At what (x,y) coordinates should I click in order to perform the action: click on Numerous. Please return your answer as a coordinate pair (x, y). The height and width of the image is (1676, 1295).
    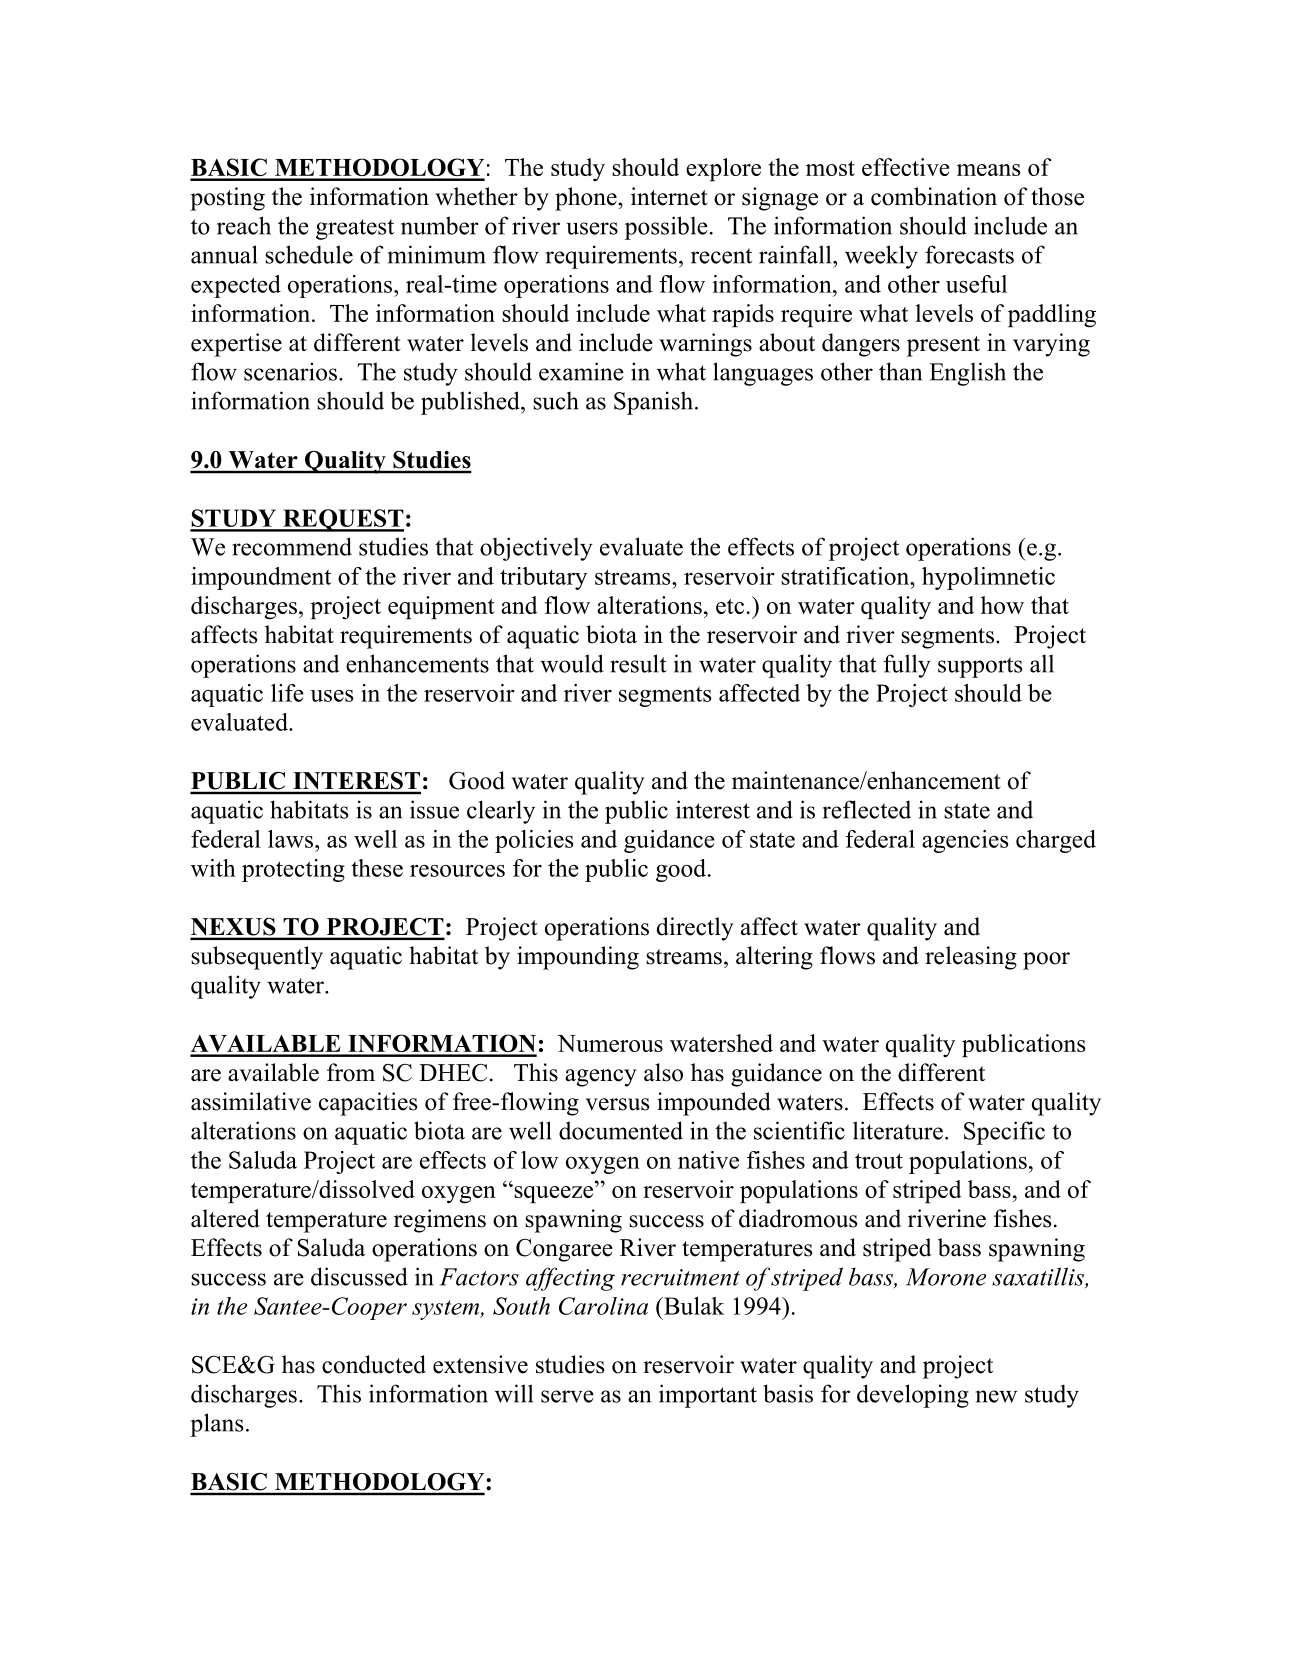
    Looking at the image, I should click on (610, 1043).
